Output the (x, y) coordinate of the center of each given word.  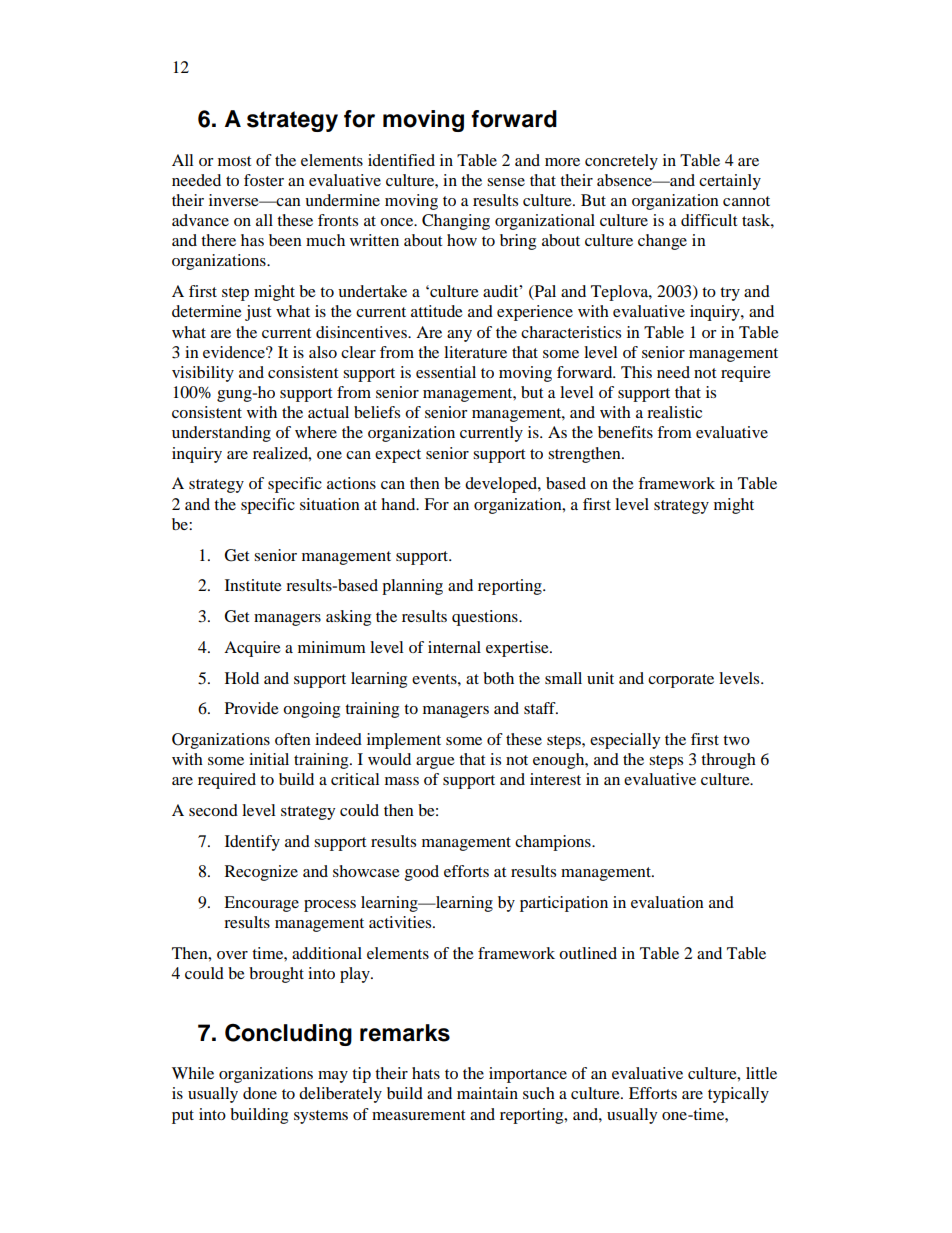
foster (264, 180)
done (260, 1093)
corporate (681, 681)
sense (506, 182)
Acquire (252, 649)
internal (454, 647)
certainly (730, 182)
